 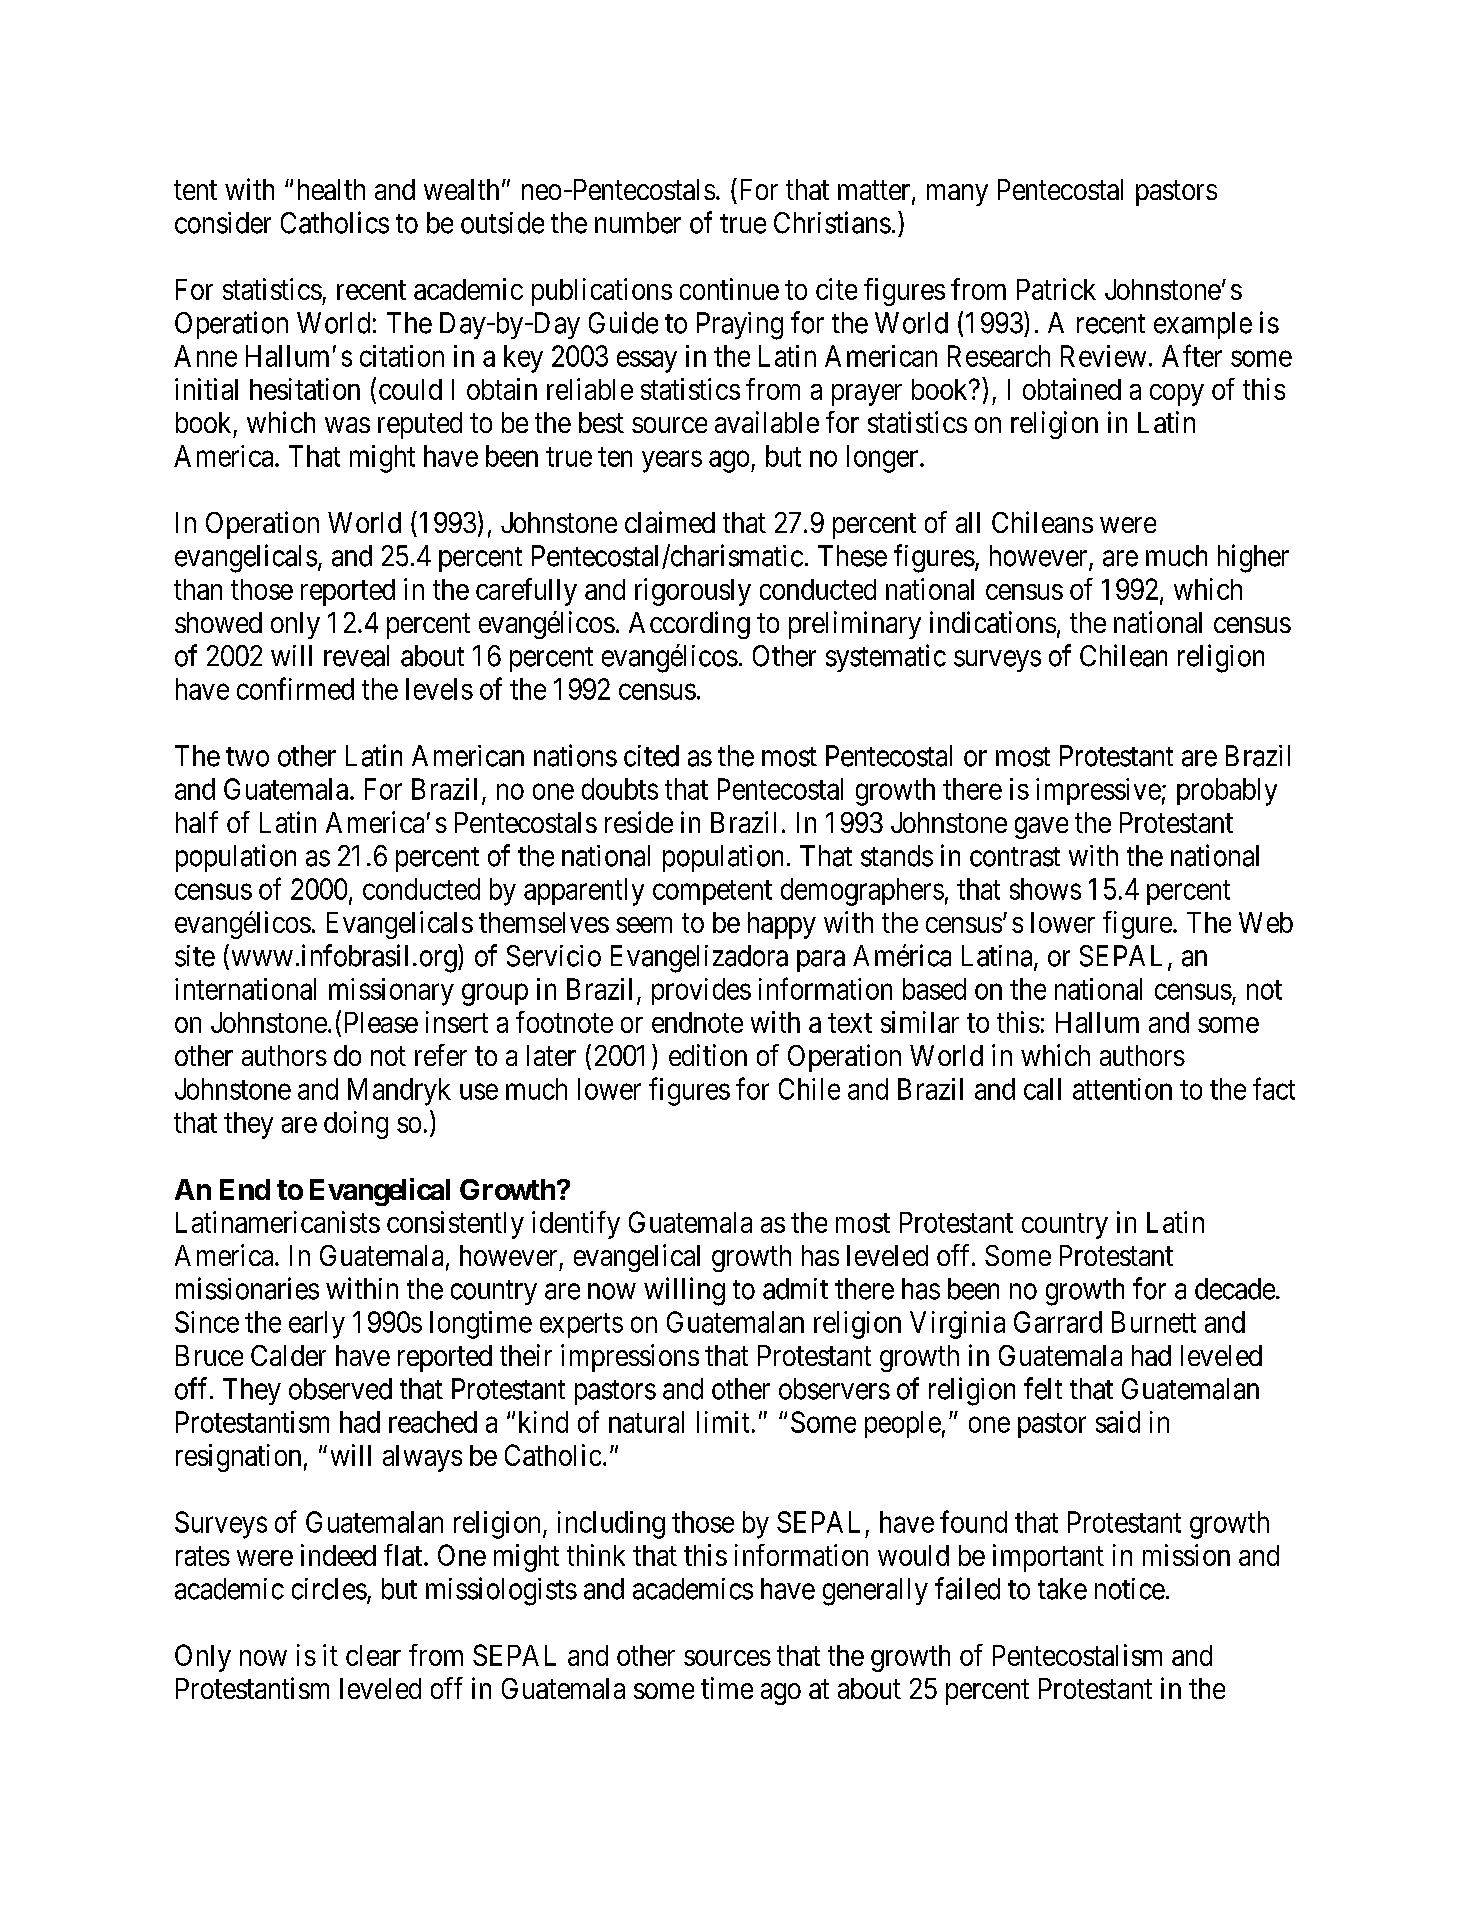 What do you see at coordinates (356, 656) in the screenshot?
I see `reveal` at bounding box center [356, 656].
